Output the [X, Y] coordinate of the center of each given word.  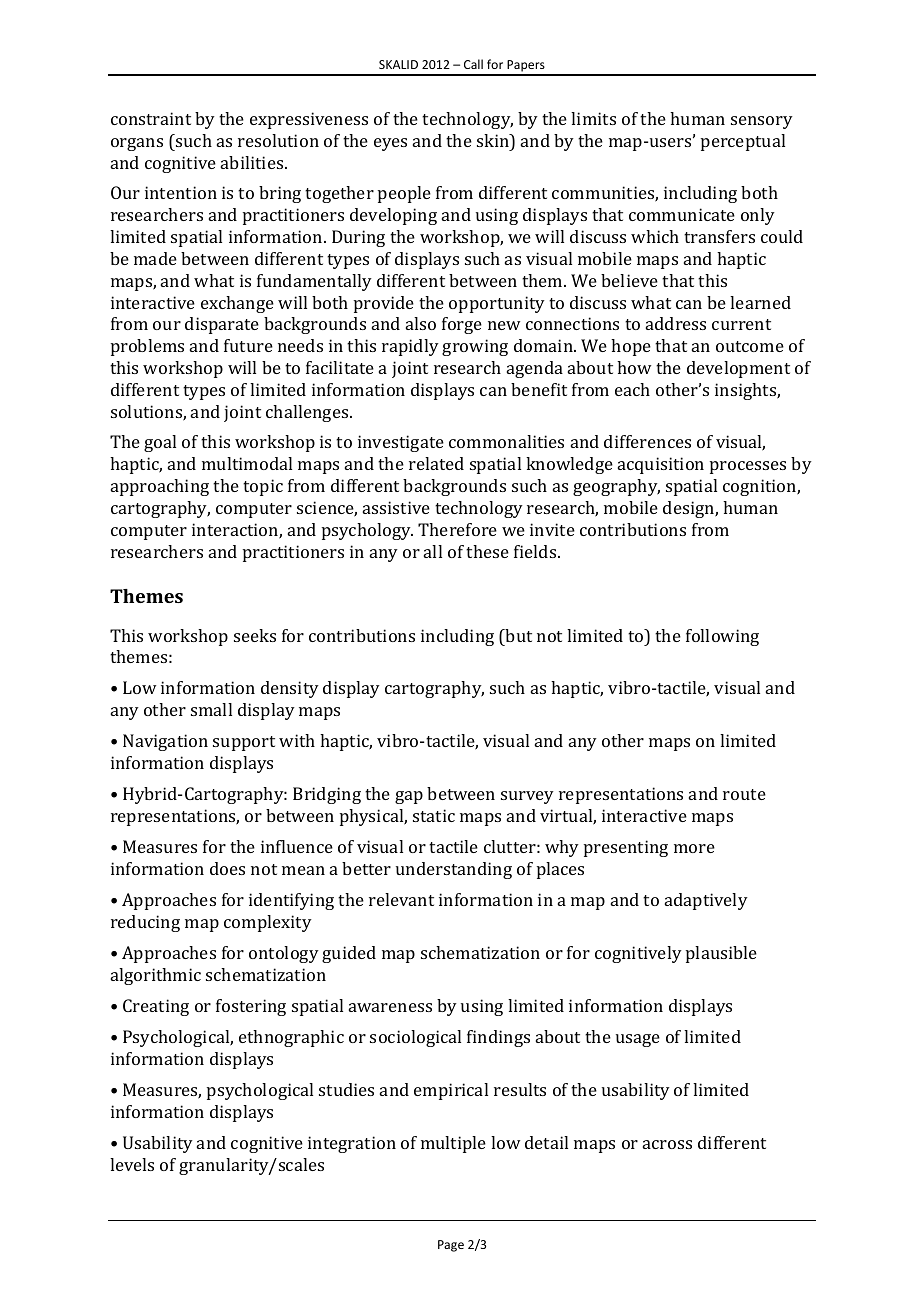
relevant [401, 899]
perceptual [743, 142]
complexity [268, 923]
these [487, 551]
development [738, 369]
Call [473, 64]
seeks [255, 635]
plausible [721, 954]
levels [132, 1164]
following [722, 637]
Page [451, 1246]
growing [475, 347]
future [248, 345]
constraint [151, 118]
